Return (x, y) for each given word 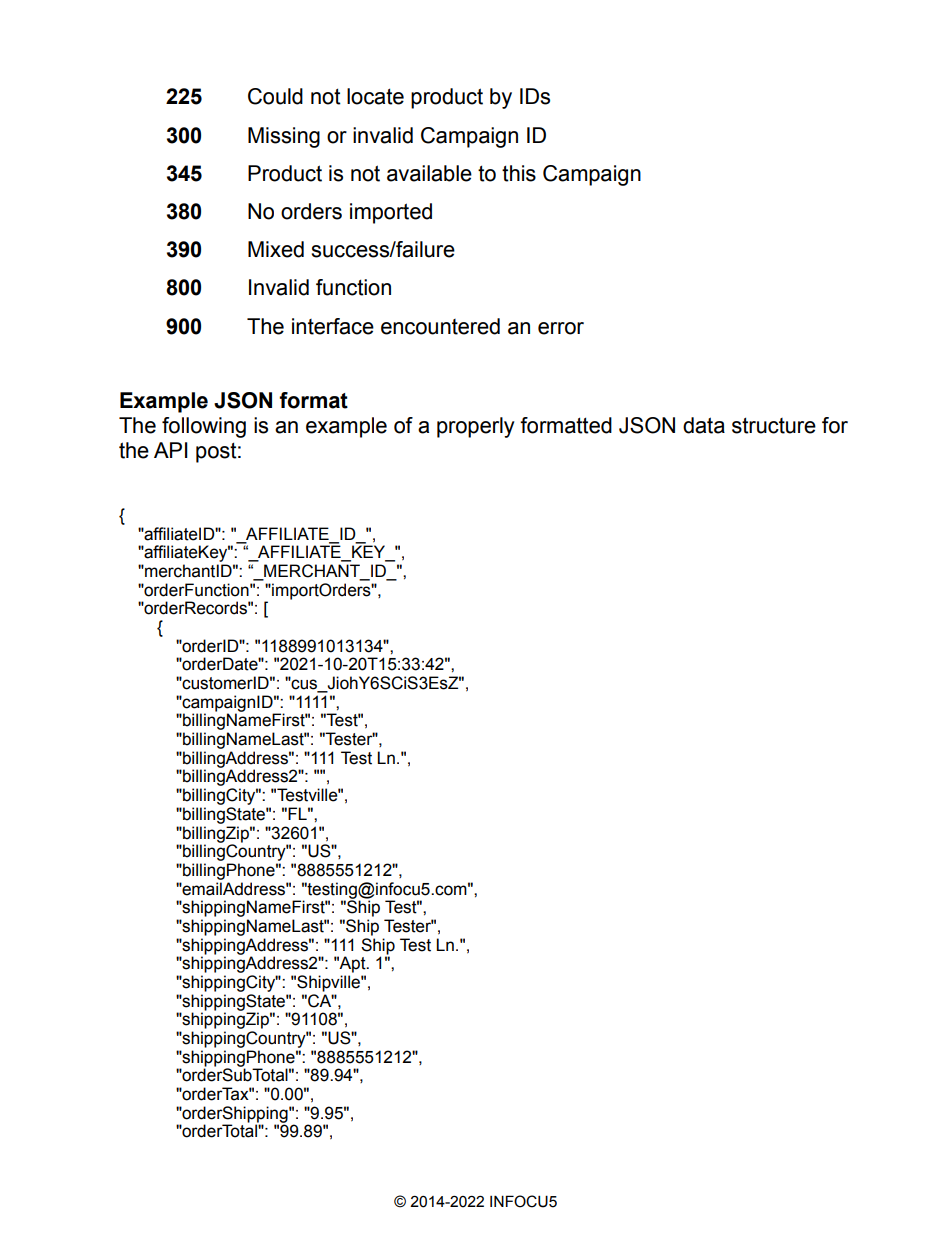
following (204, 427)
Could (275, 96)
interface (333, 326)
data (704, 425)
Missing (284, 137)
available (429, 173)
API (171, 450)
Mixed (276, 249)
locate (375, 96)
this (519, 173)
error (561, 328)
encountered (440, 326)
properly (476, 427)
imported (391, 213)
